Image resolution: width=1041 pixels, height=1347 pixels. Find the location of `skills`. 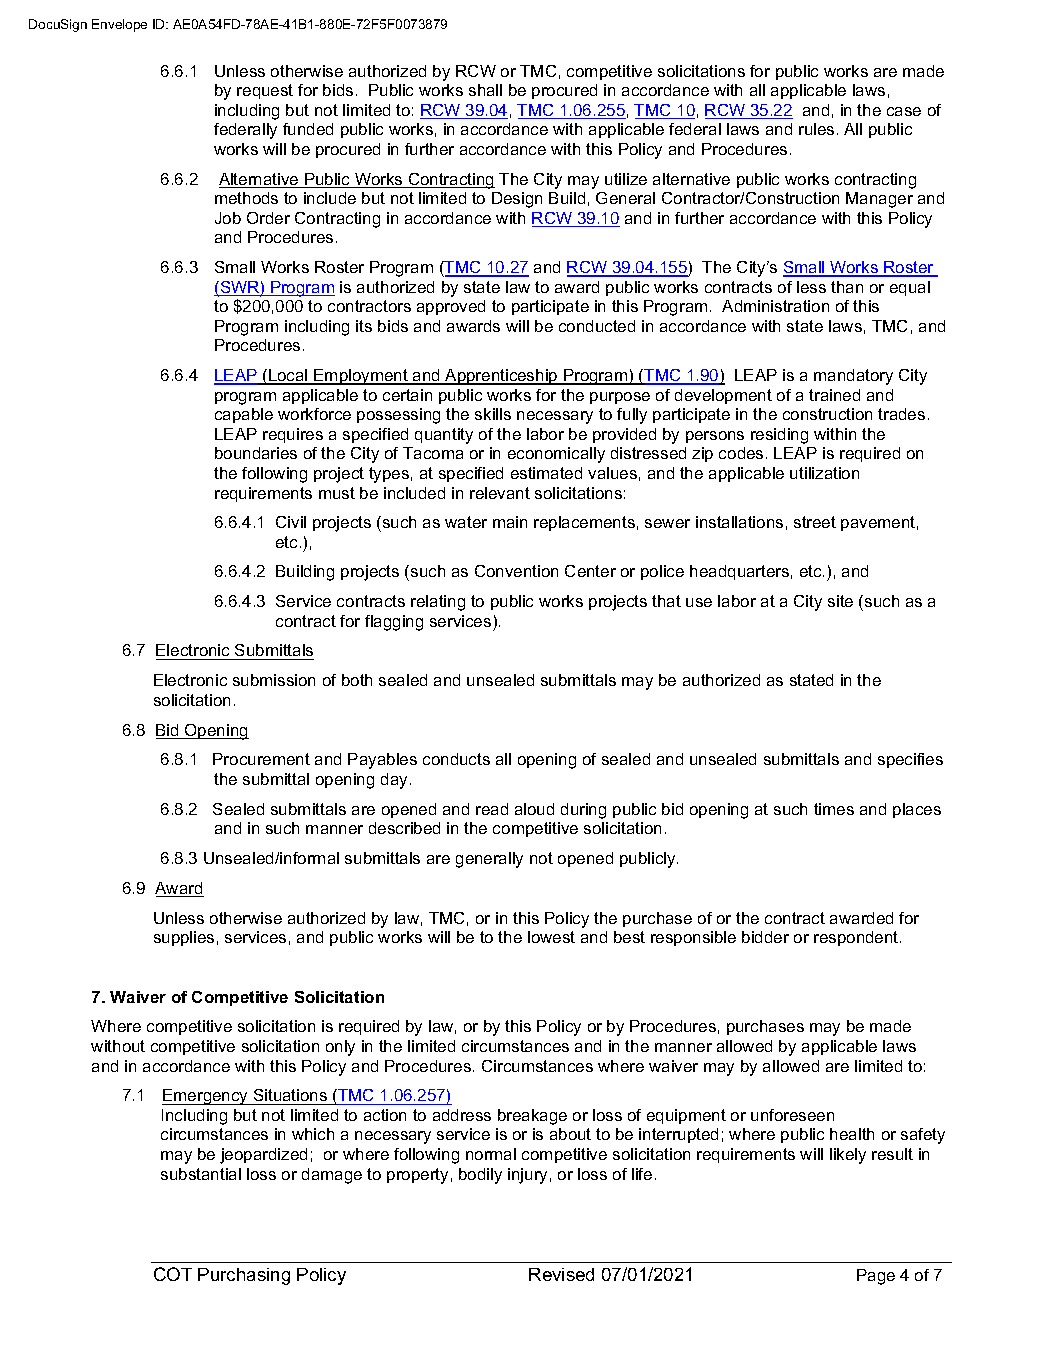

skills is located at coordinates (493, 414).
